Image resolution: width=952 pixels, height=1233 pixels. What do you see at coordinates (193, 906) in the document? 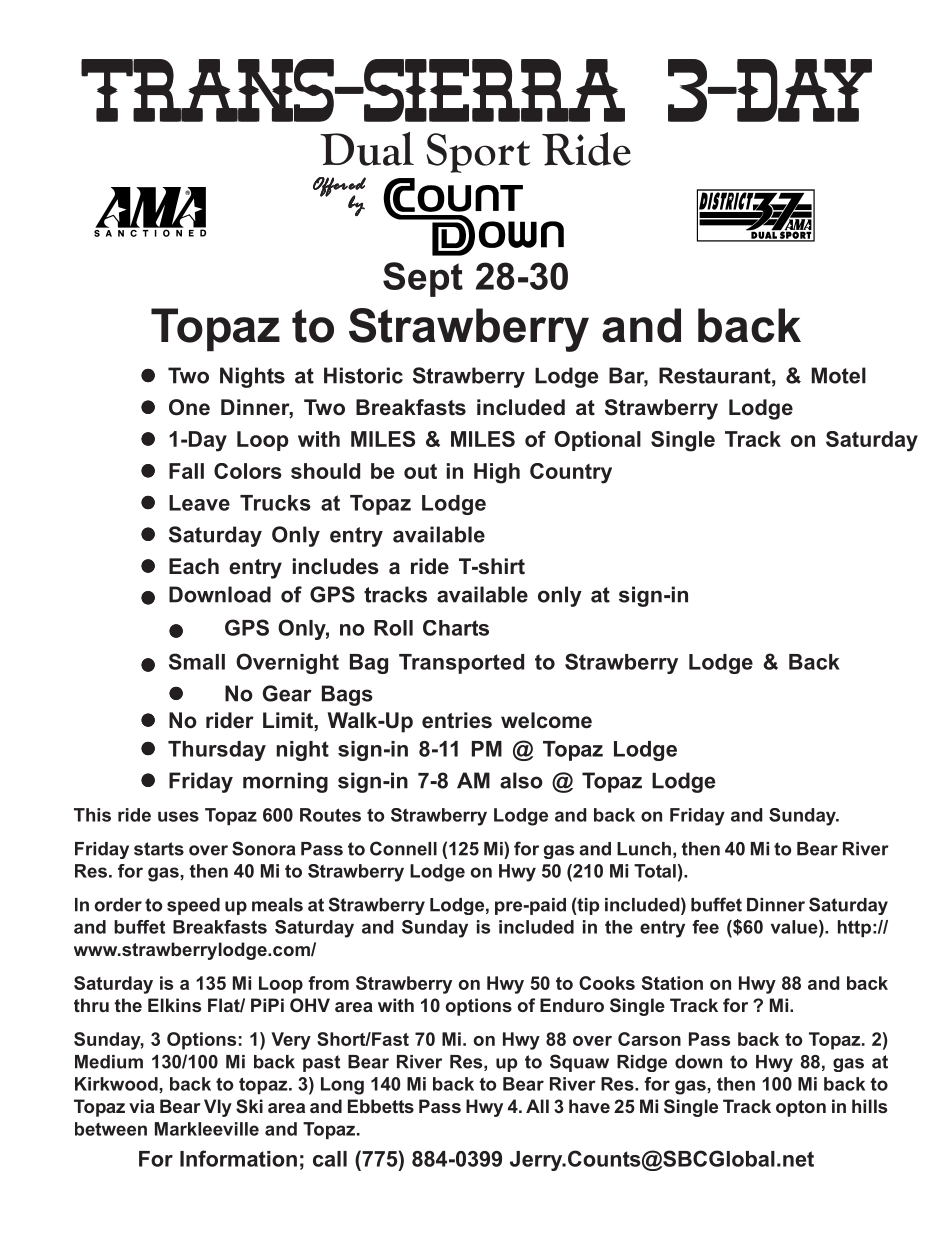
I see `speed` at bounding box center [193, 906].
